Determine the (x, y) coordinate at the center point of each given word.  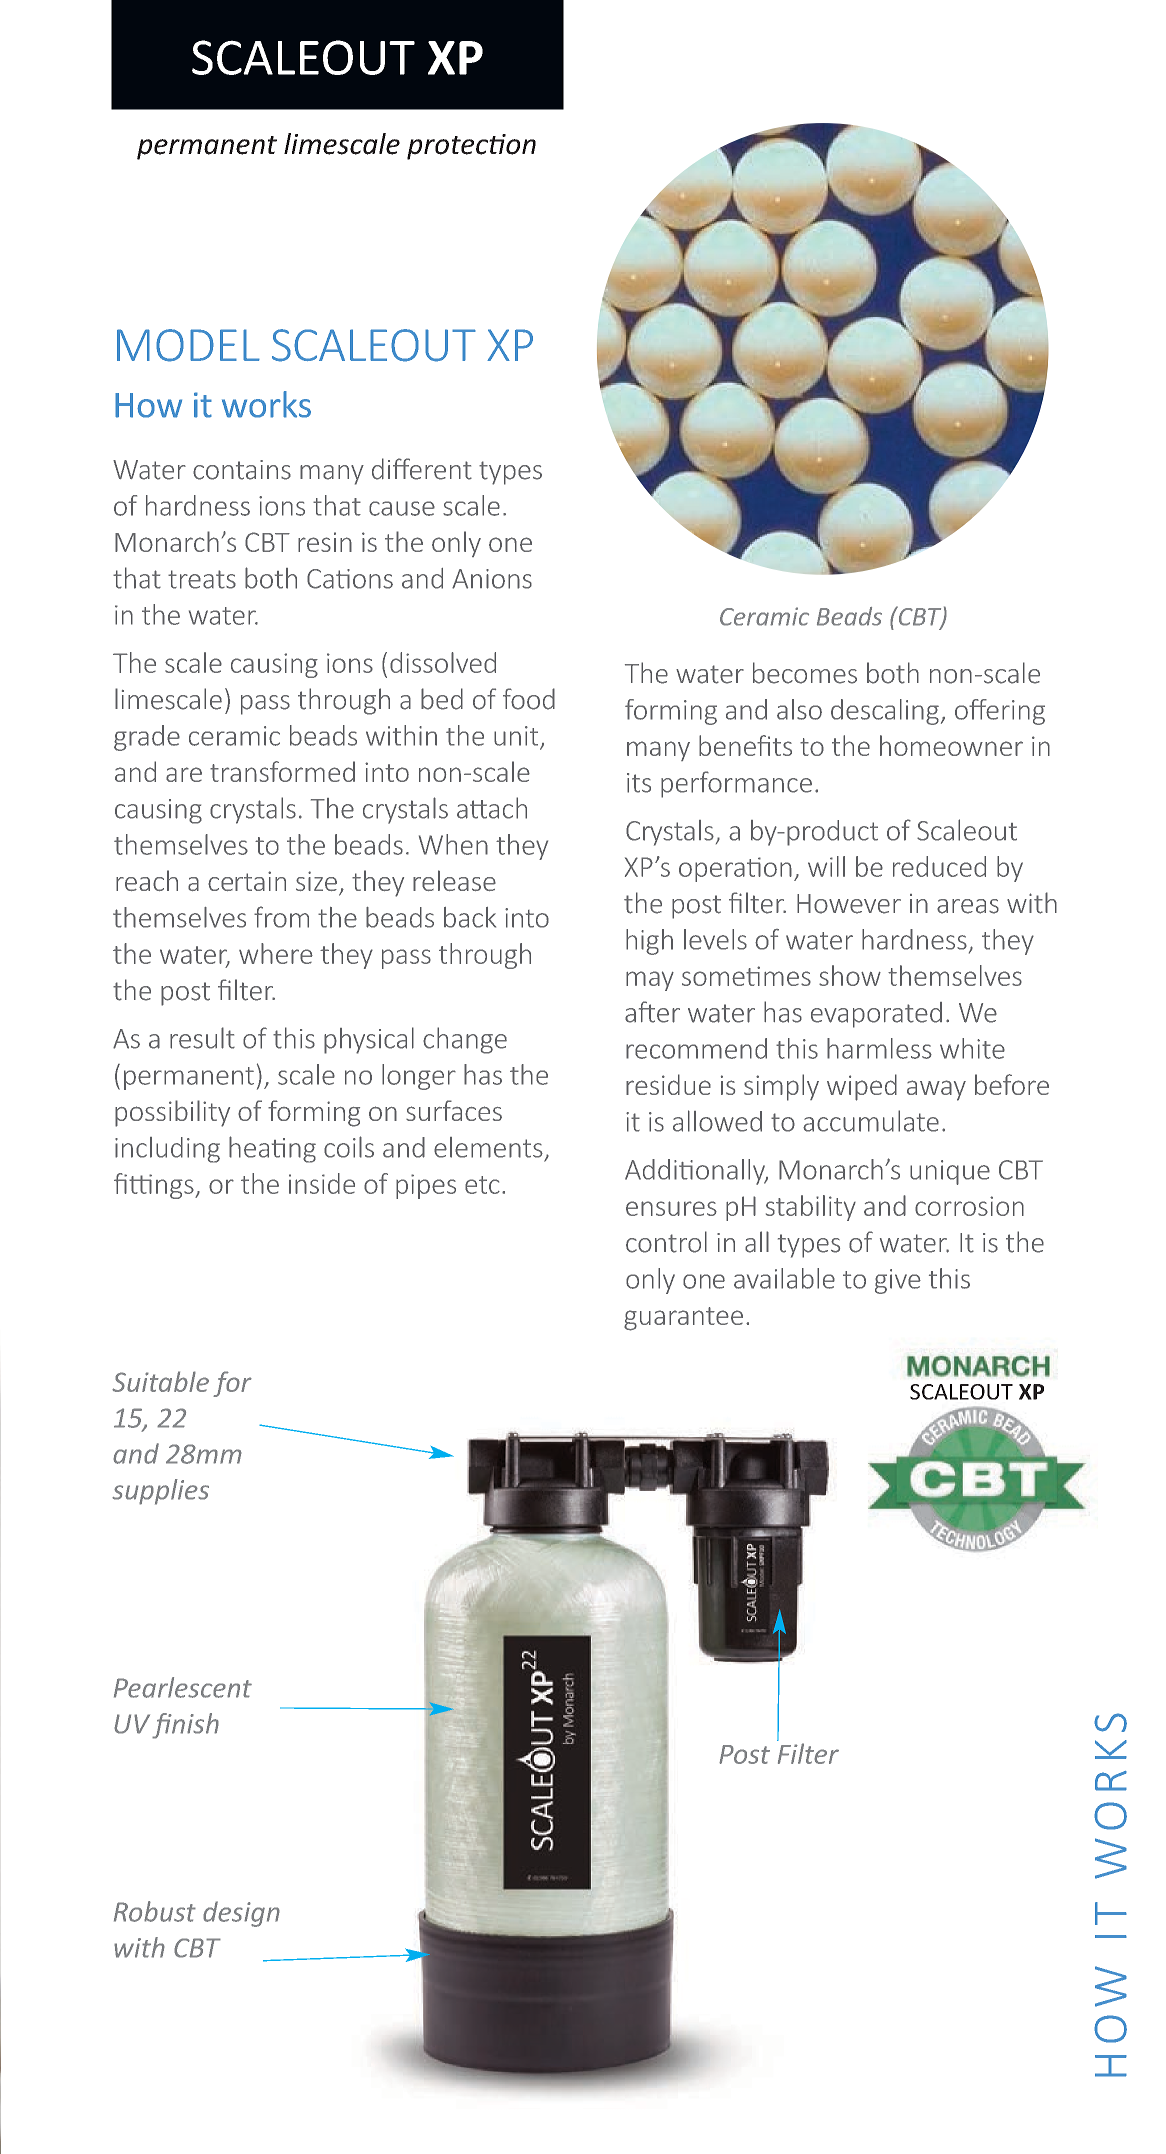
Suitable (160, 1381)
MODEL (188, 345)
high (649, 942)
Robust (155, 1911)
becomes (805, 673)
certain (247, 881)
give (898, 1281)
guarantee (683, 1319)
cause (402, 508)
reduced (939, 866)
